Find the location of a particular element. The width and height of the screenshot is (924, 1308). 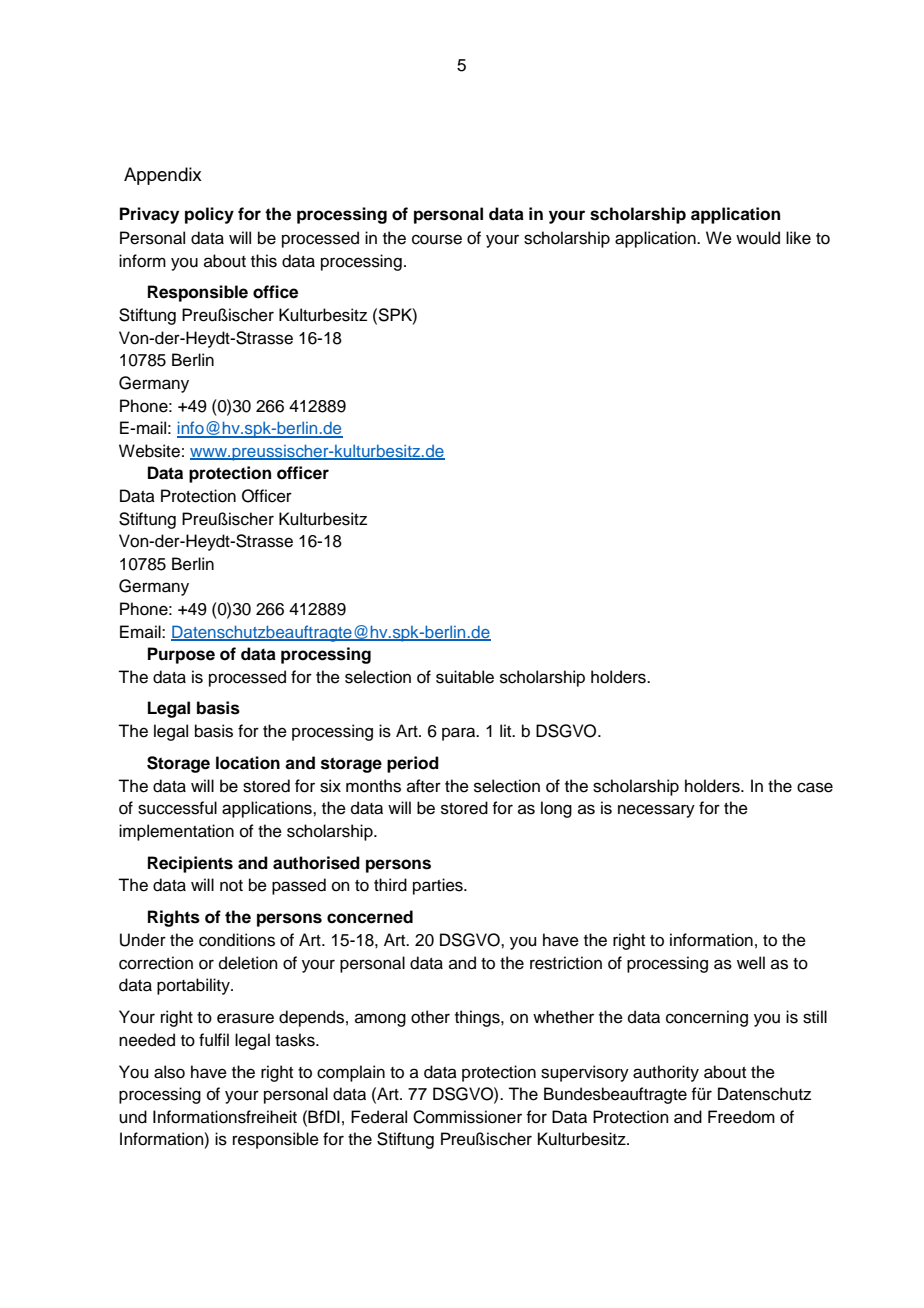

this is located at coordinates (264, 261).
